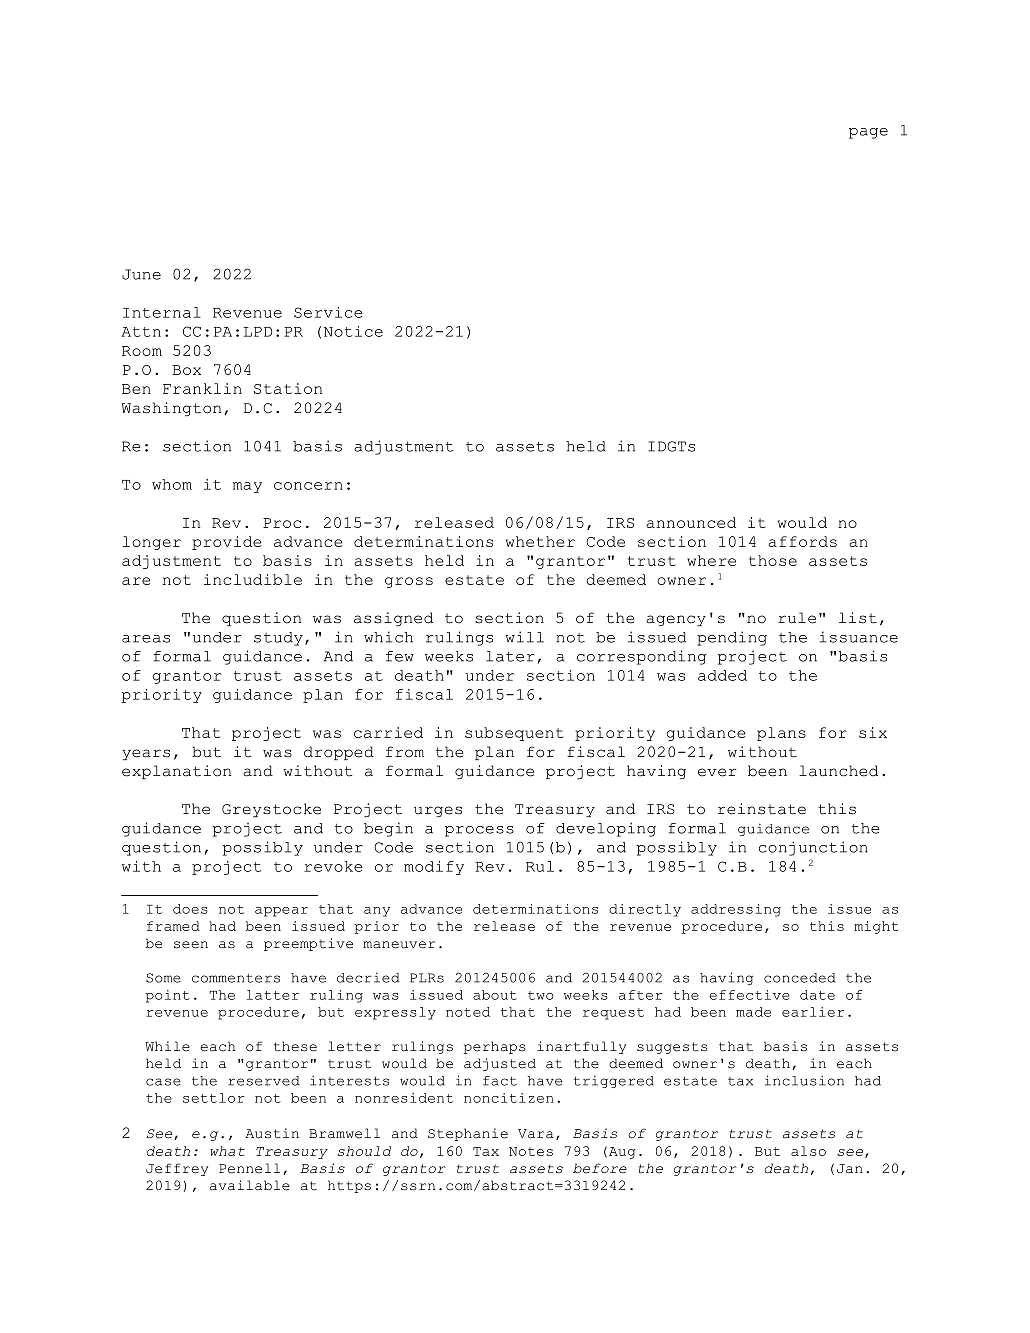 The width and height of the screenshot is (1030, 1333). Describe the element at coordinates (540, 541) in the screenshot. I see `whether` at that location.
